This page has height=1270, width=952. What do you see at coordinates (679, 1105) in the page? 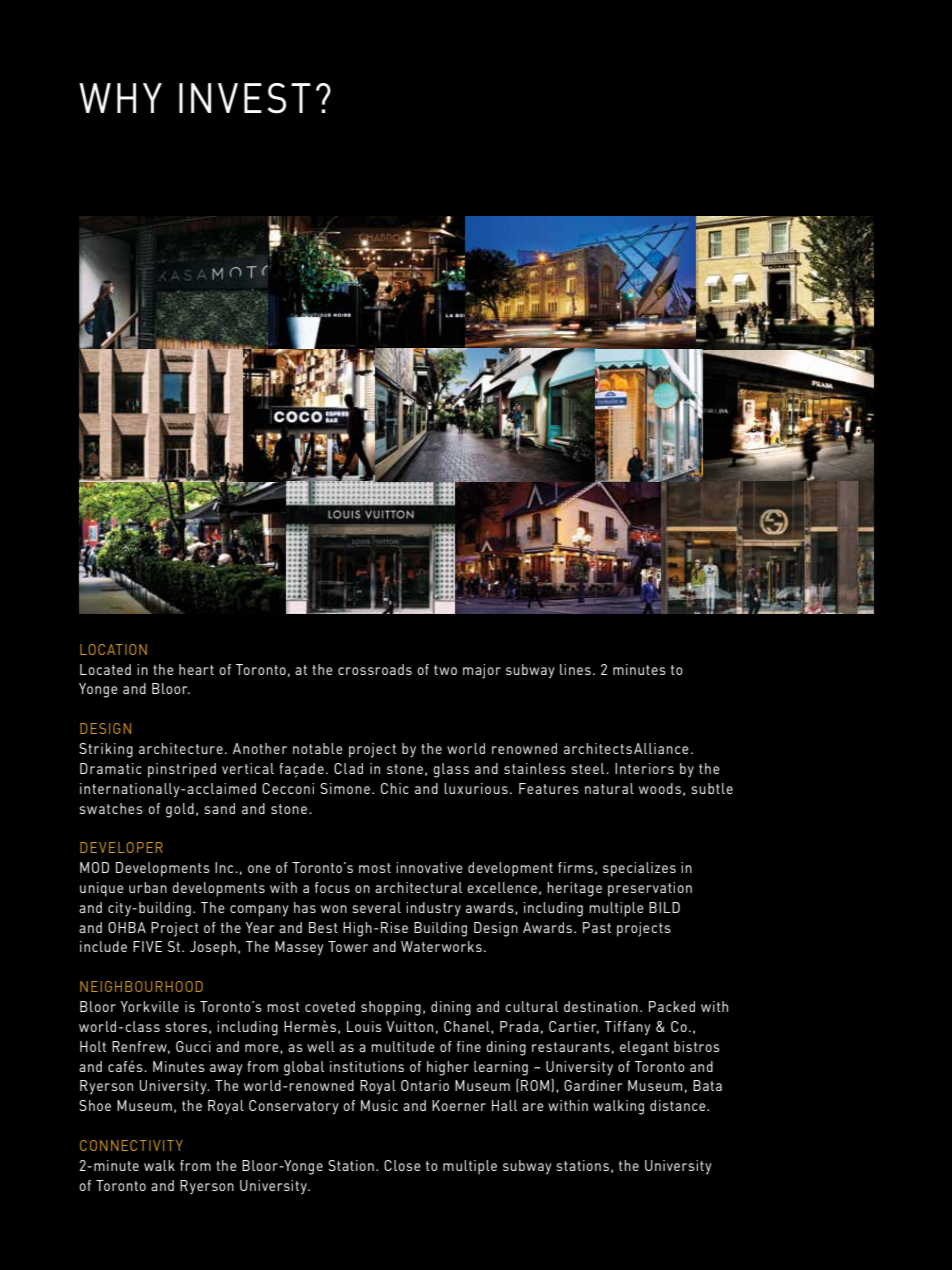
I see `distance` at bounding box center [679, 1105].
